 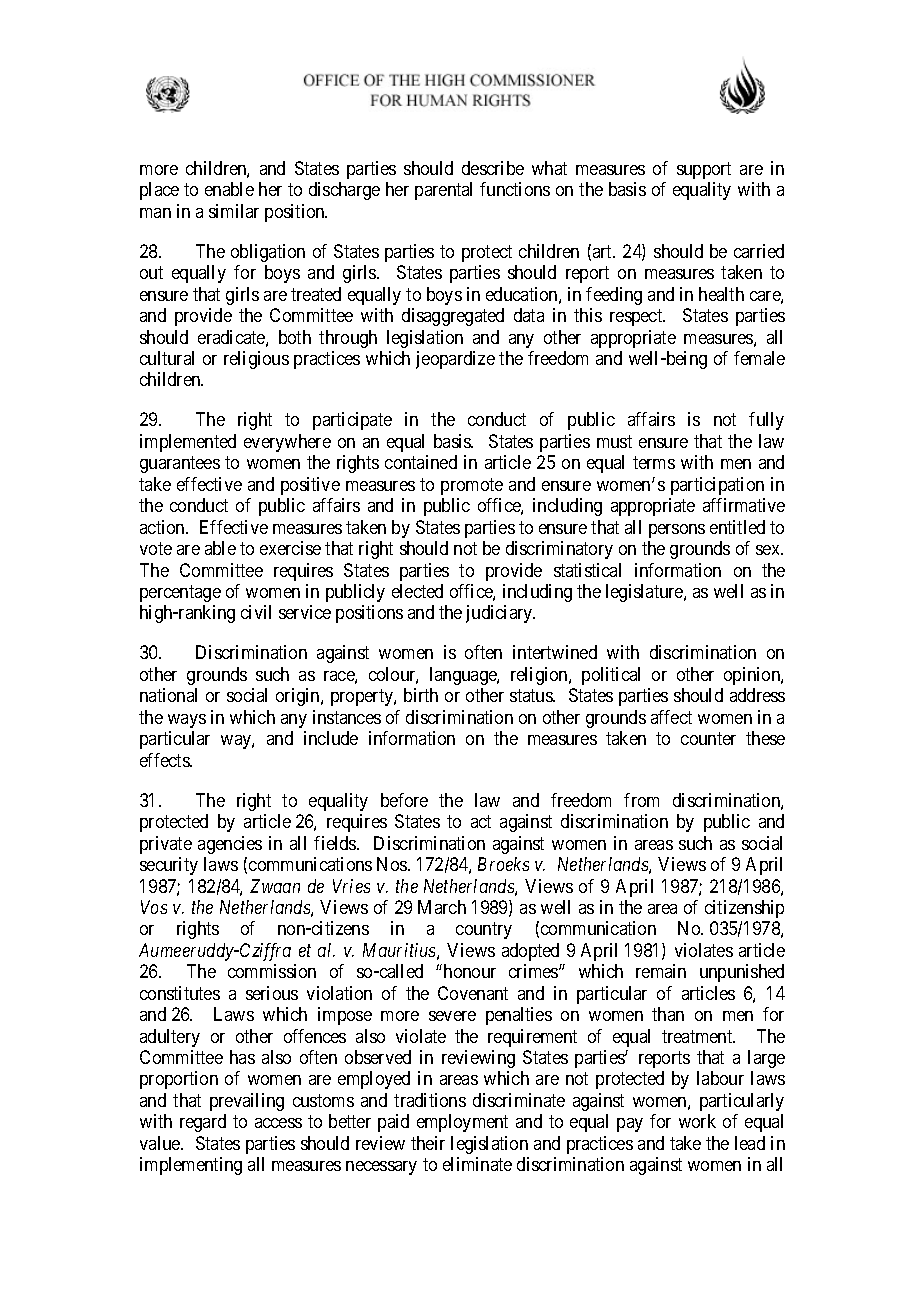 I want to click on similar, so click(x=234, y=211).
